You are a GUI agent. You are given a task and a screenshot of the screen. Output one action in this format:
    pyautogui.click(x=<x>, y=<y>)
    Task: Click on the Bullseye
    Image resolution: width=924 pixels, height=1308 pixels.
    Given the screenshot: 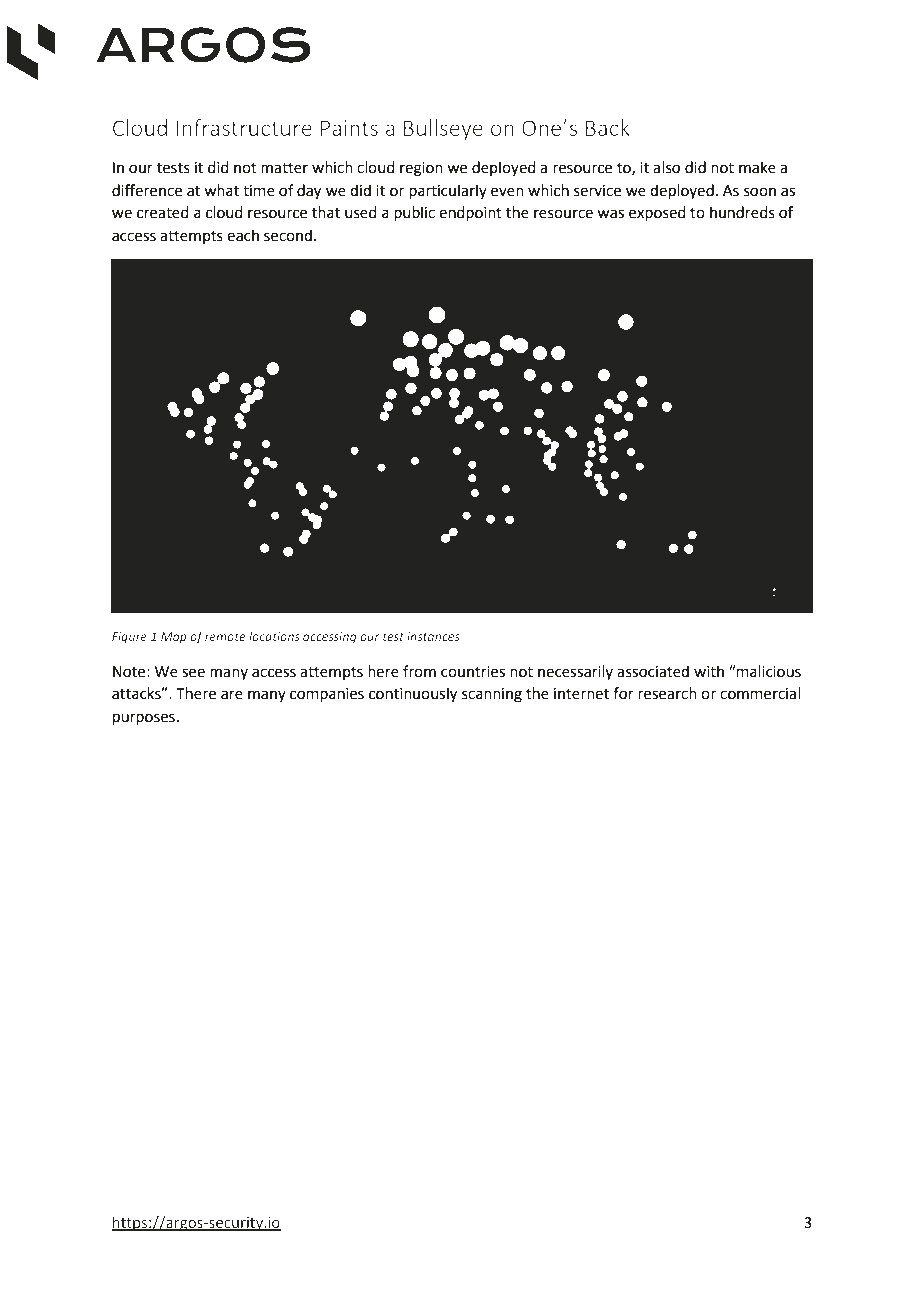 What is the action you would take?
    pyautogui.click(x=443, y=129)
